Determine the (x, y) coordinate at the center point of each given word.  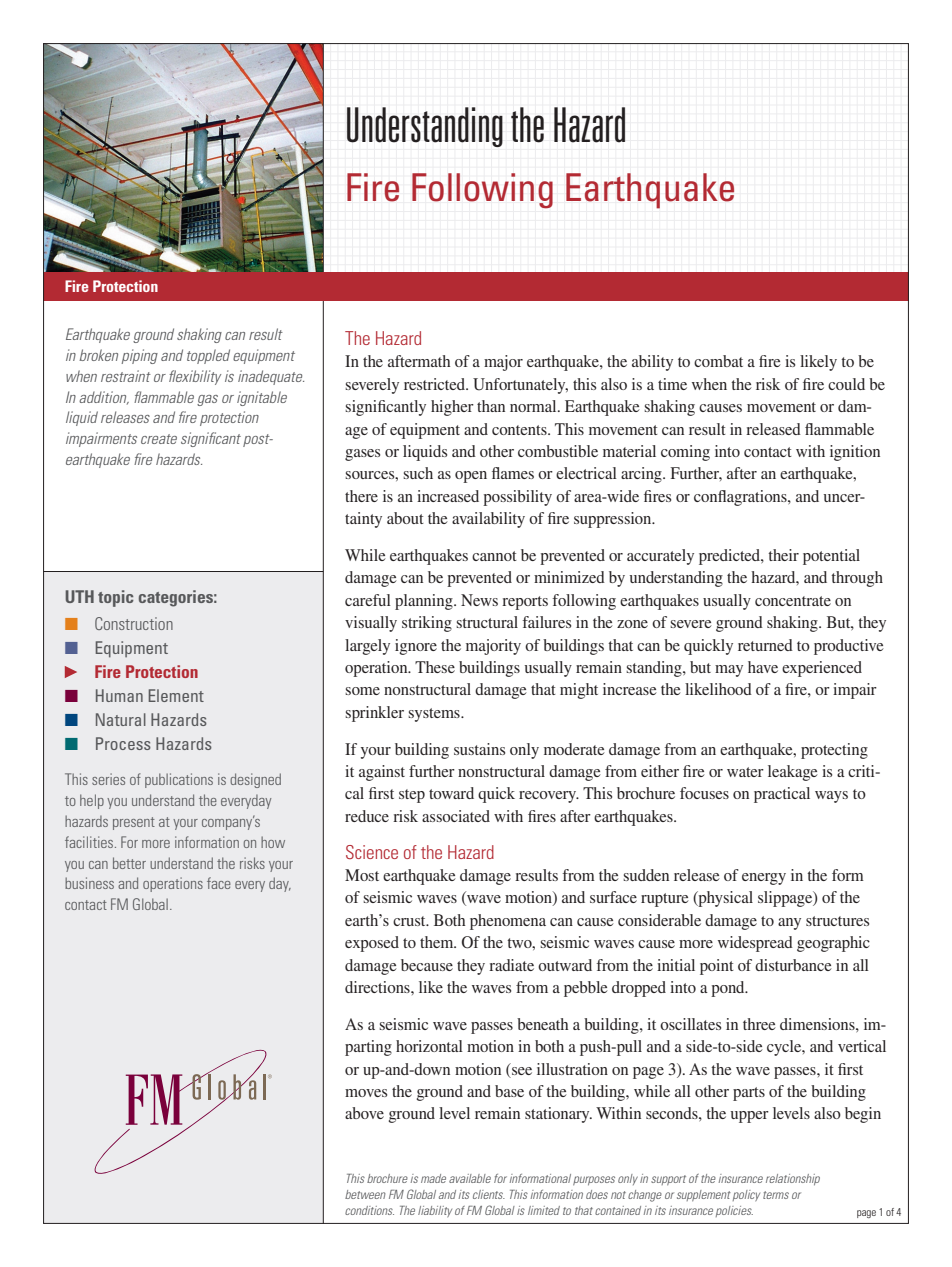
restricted (435, 384)
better (129, 863)
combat (718, 361)
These (435, 667)
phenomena (508, 922)
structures (837, 921)
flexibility (195, 377)
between (365, 1194)
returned (765, 645)
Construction (134, 623)
